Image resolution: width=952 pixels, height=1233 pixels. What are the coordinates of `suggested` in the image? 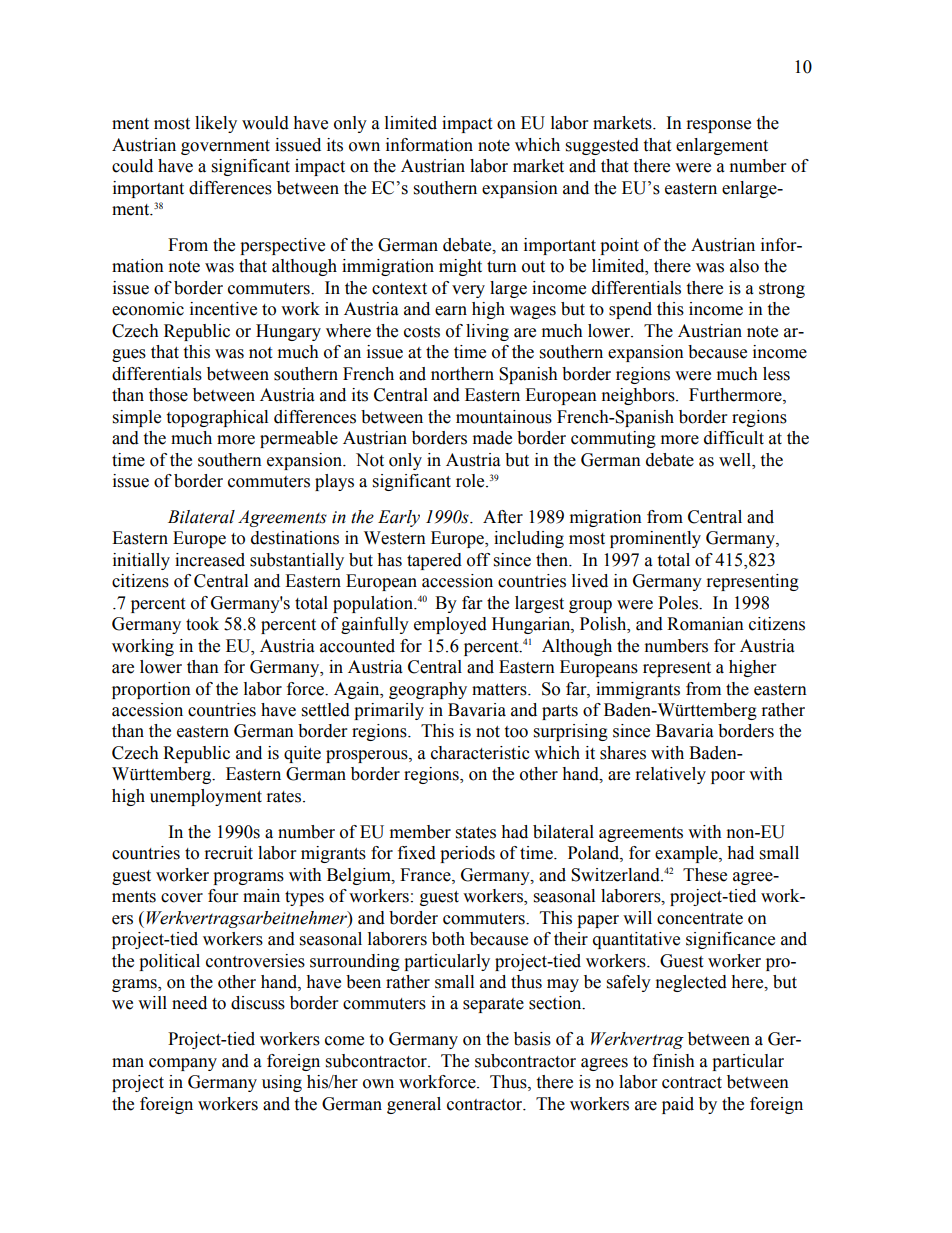 It's located at (602, 146).
